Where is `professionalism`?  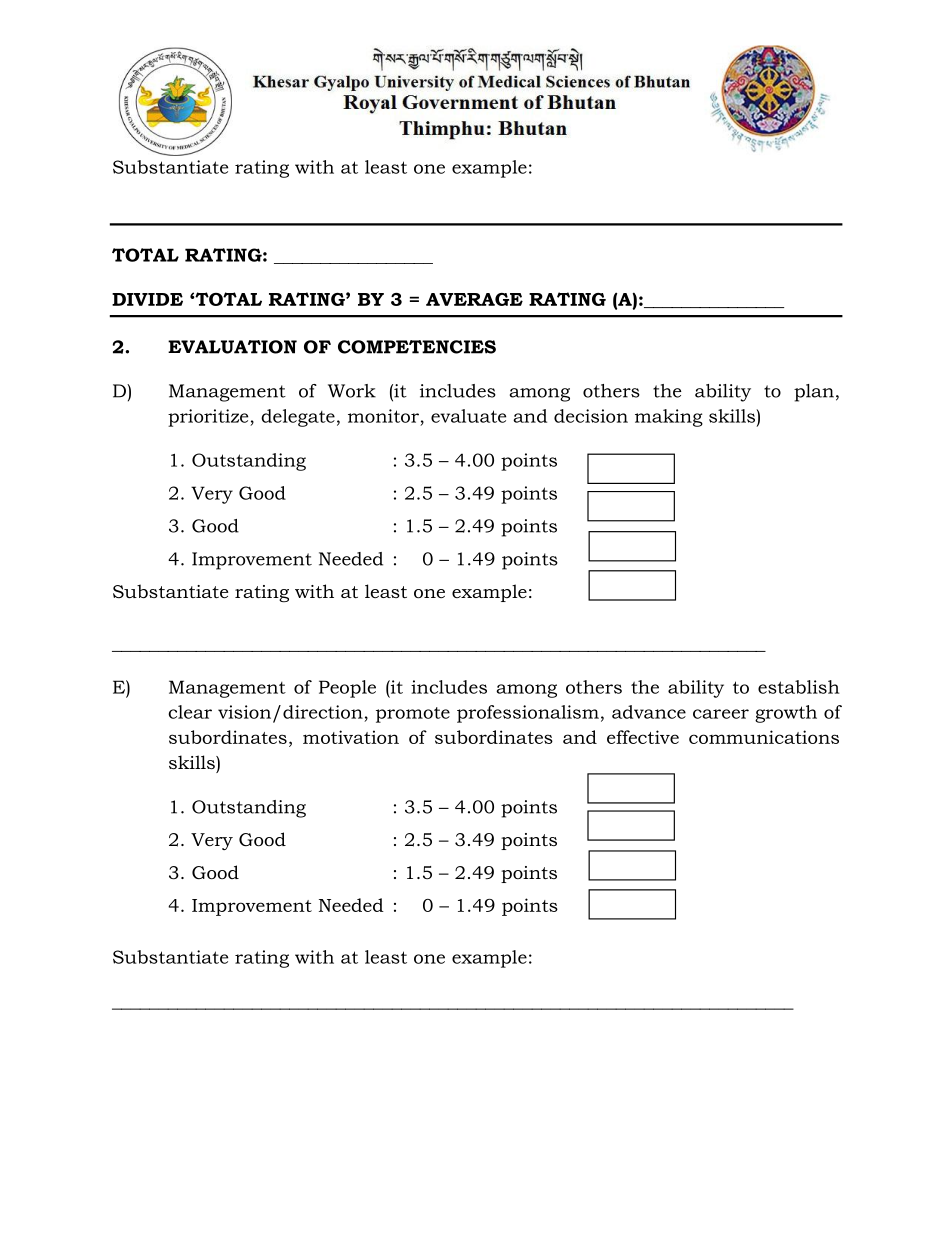 professionalism is located at coordinates (528, 714).
